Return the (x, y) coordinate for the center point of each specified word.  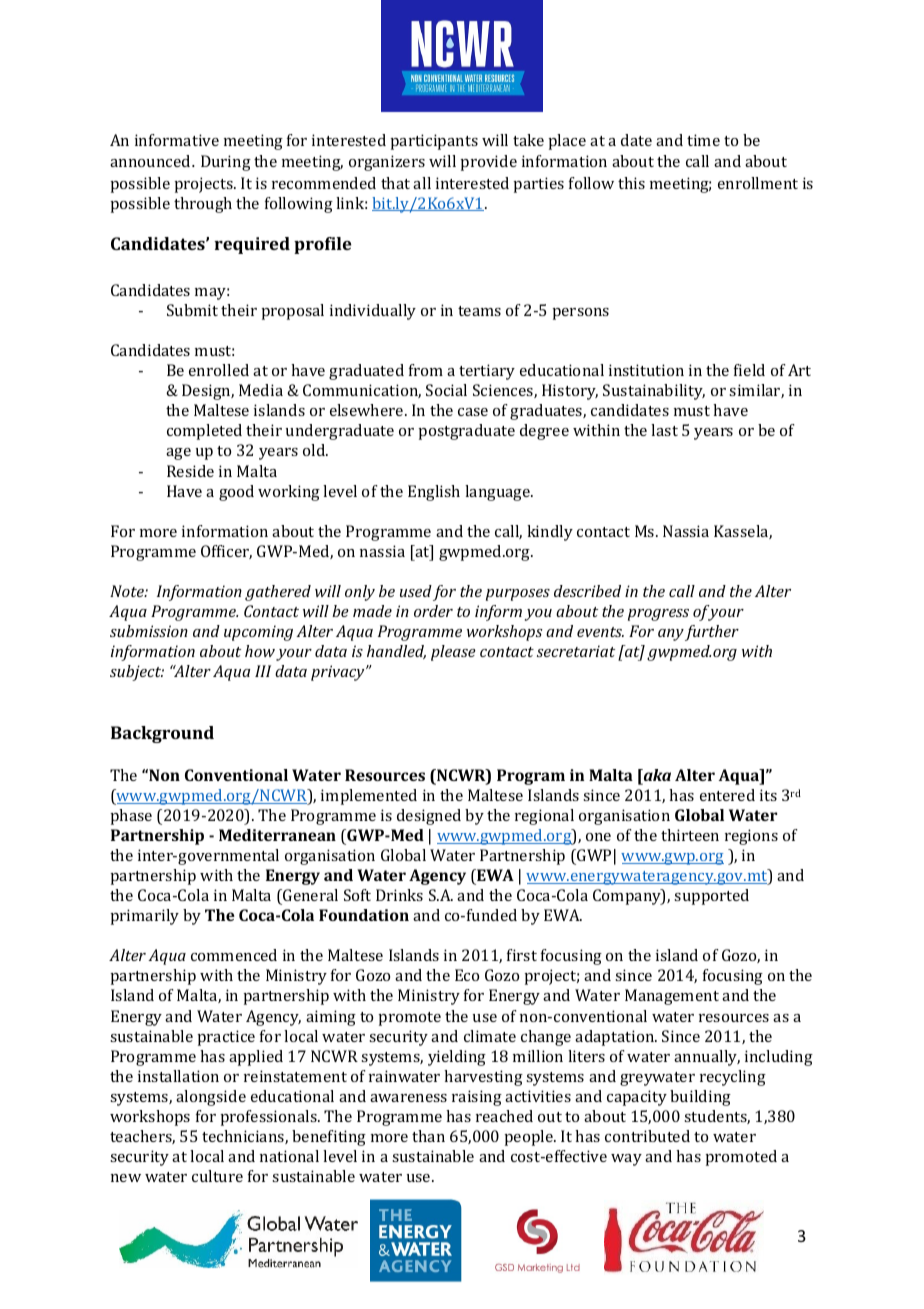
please (453, 653)
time (703, 140)
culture (217, 1176)
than (428, 1136)
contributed (647, 1136)
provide (489, 163)
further (712, 633)
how (260, 651)
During (226, 163)
